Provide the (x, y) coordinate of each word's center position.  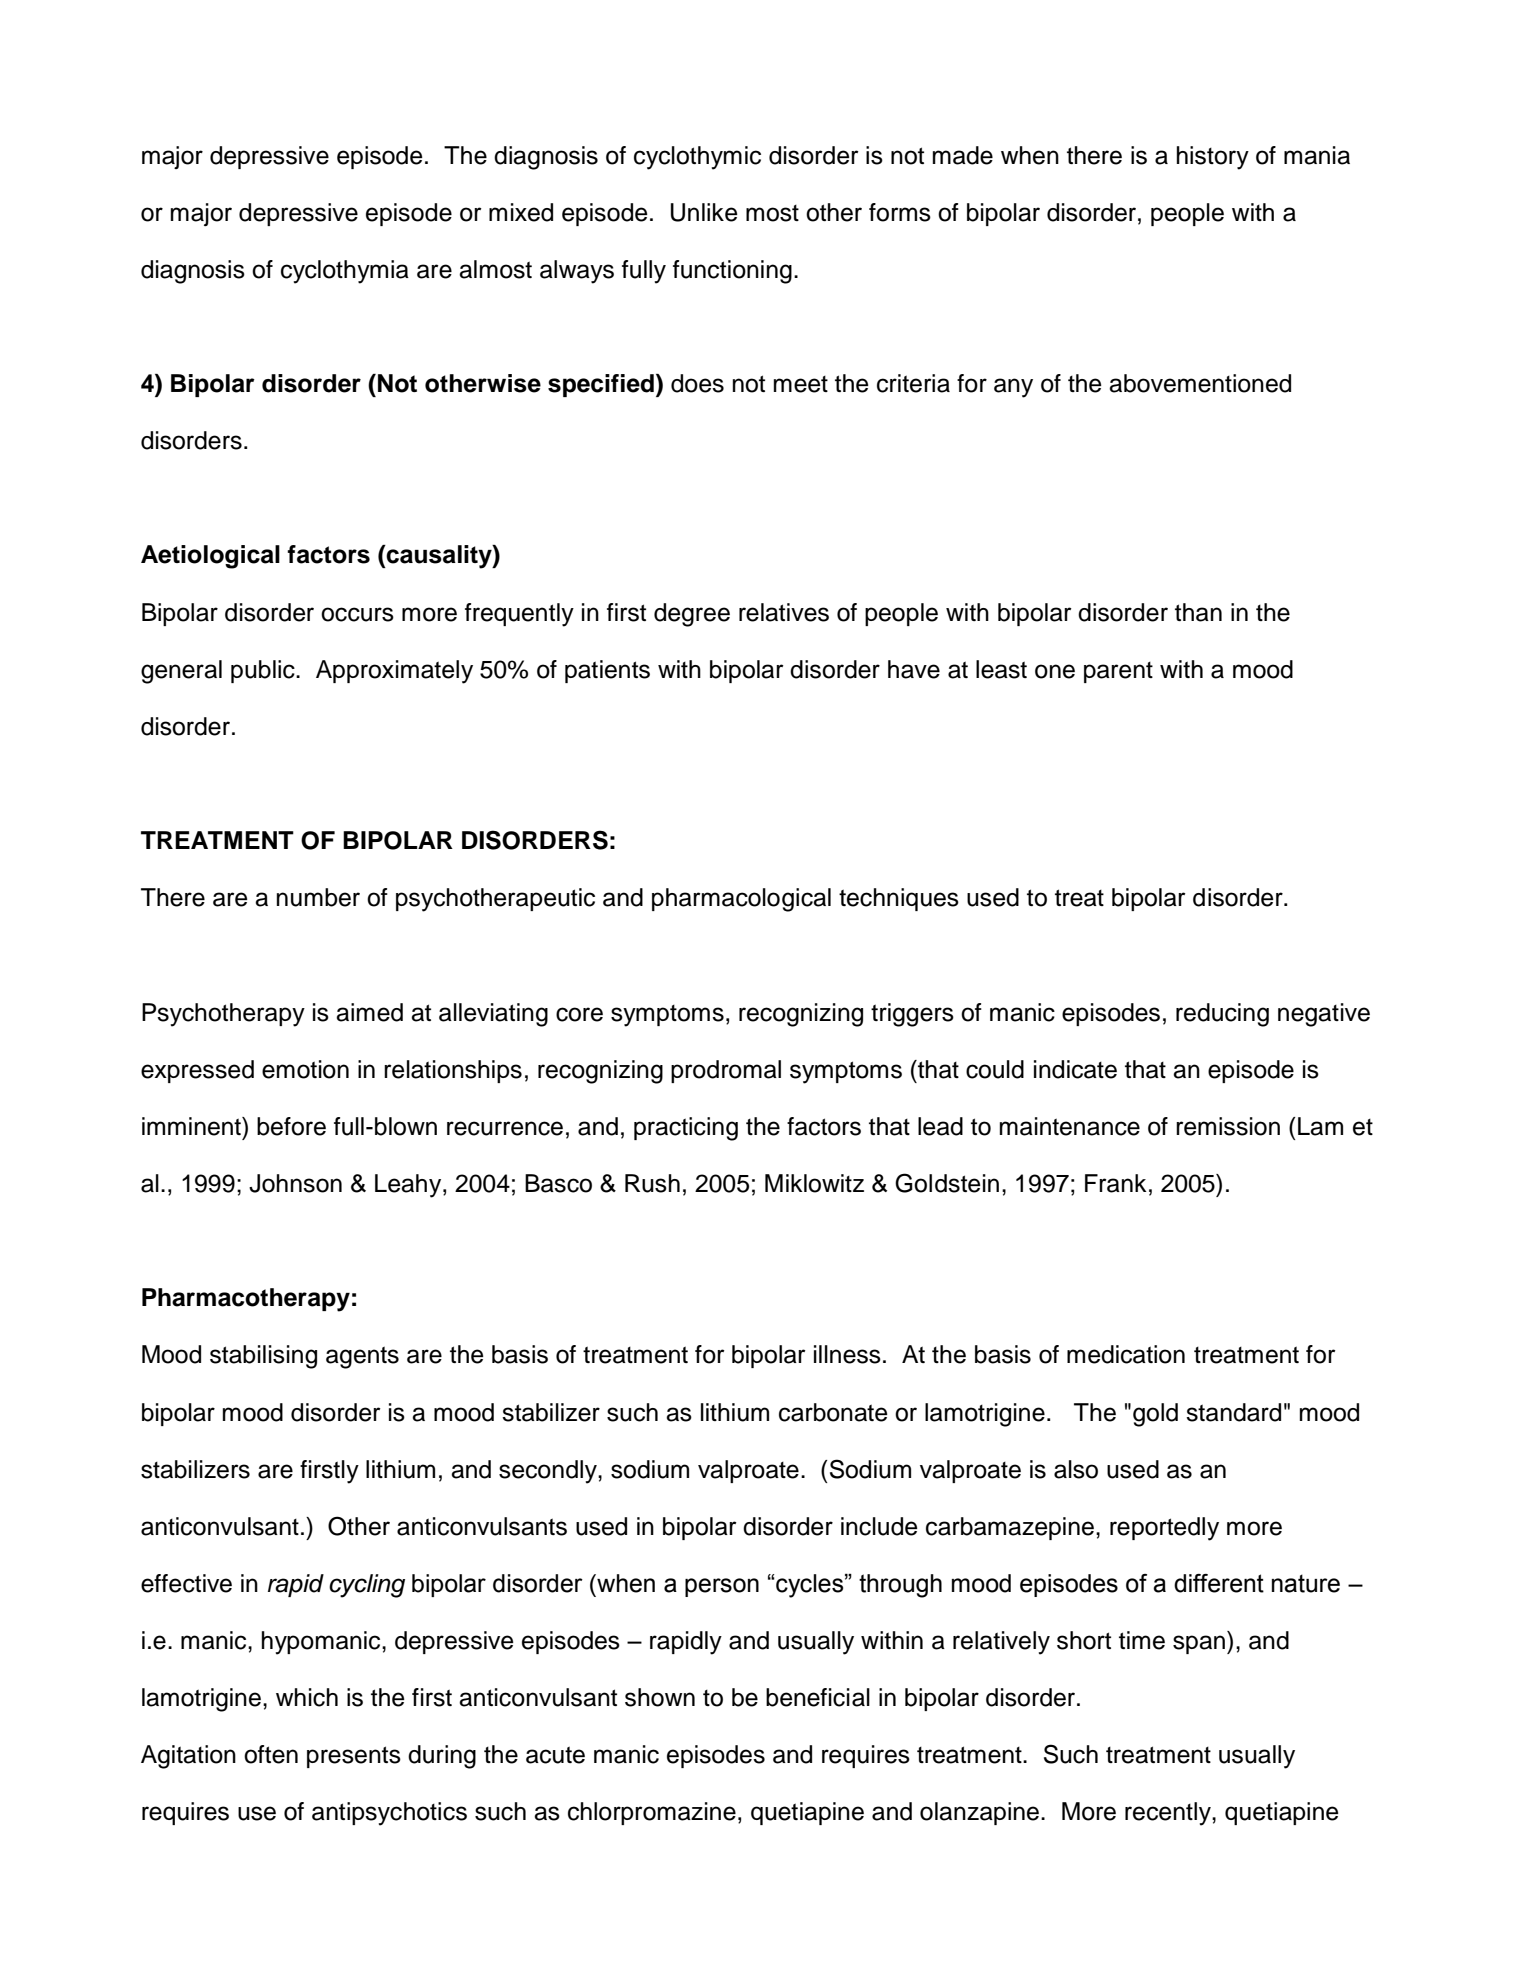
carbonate (833, 1412)
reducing (1222, 1015)
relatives (784, 612)
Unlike (704, 212)
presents (354, 1757)
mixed (521, 212)
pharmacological (741, 900)
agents (362, 1357)
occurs (357, 614)
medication (1126, 1354)
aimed (369, 1012)
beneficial (818, 1697)
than (1198, 612)
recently (1169, 1814)
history (1213, 158)
